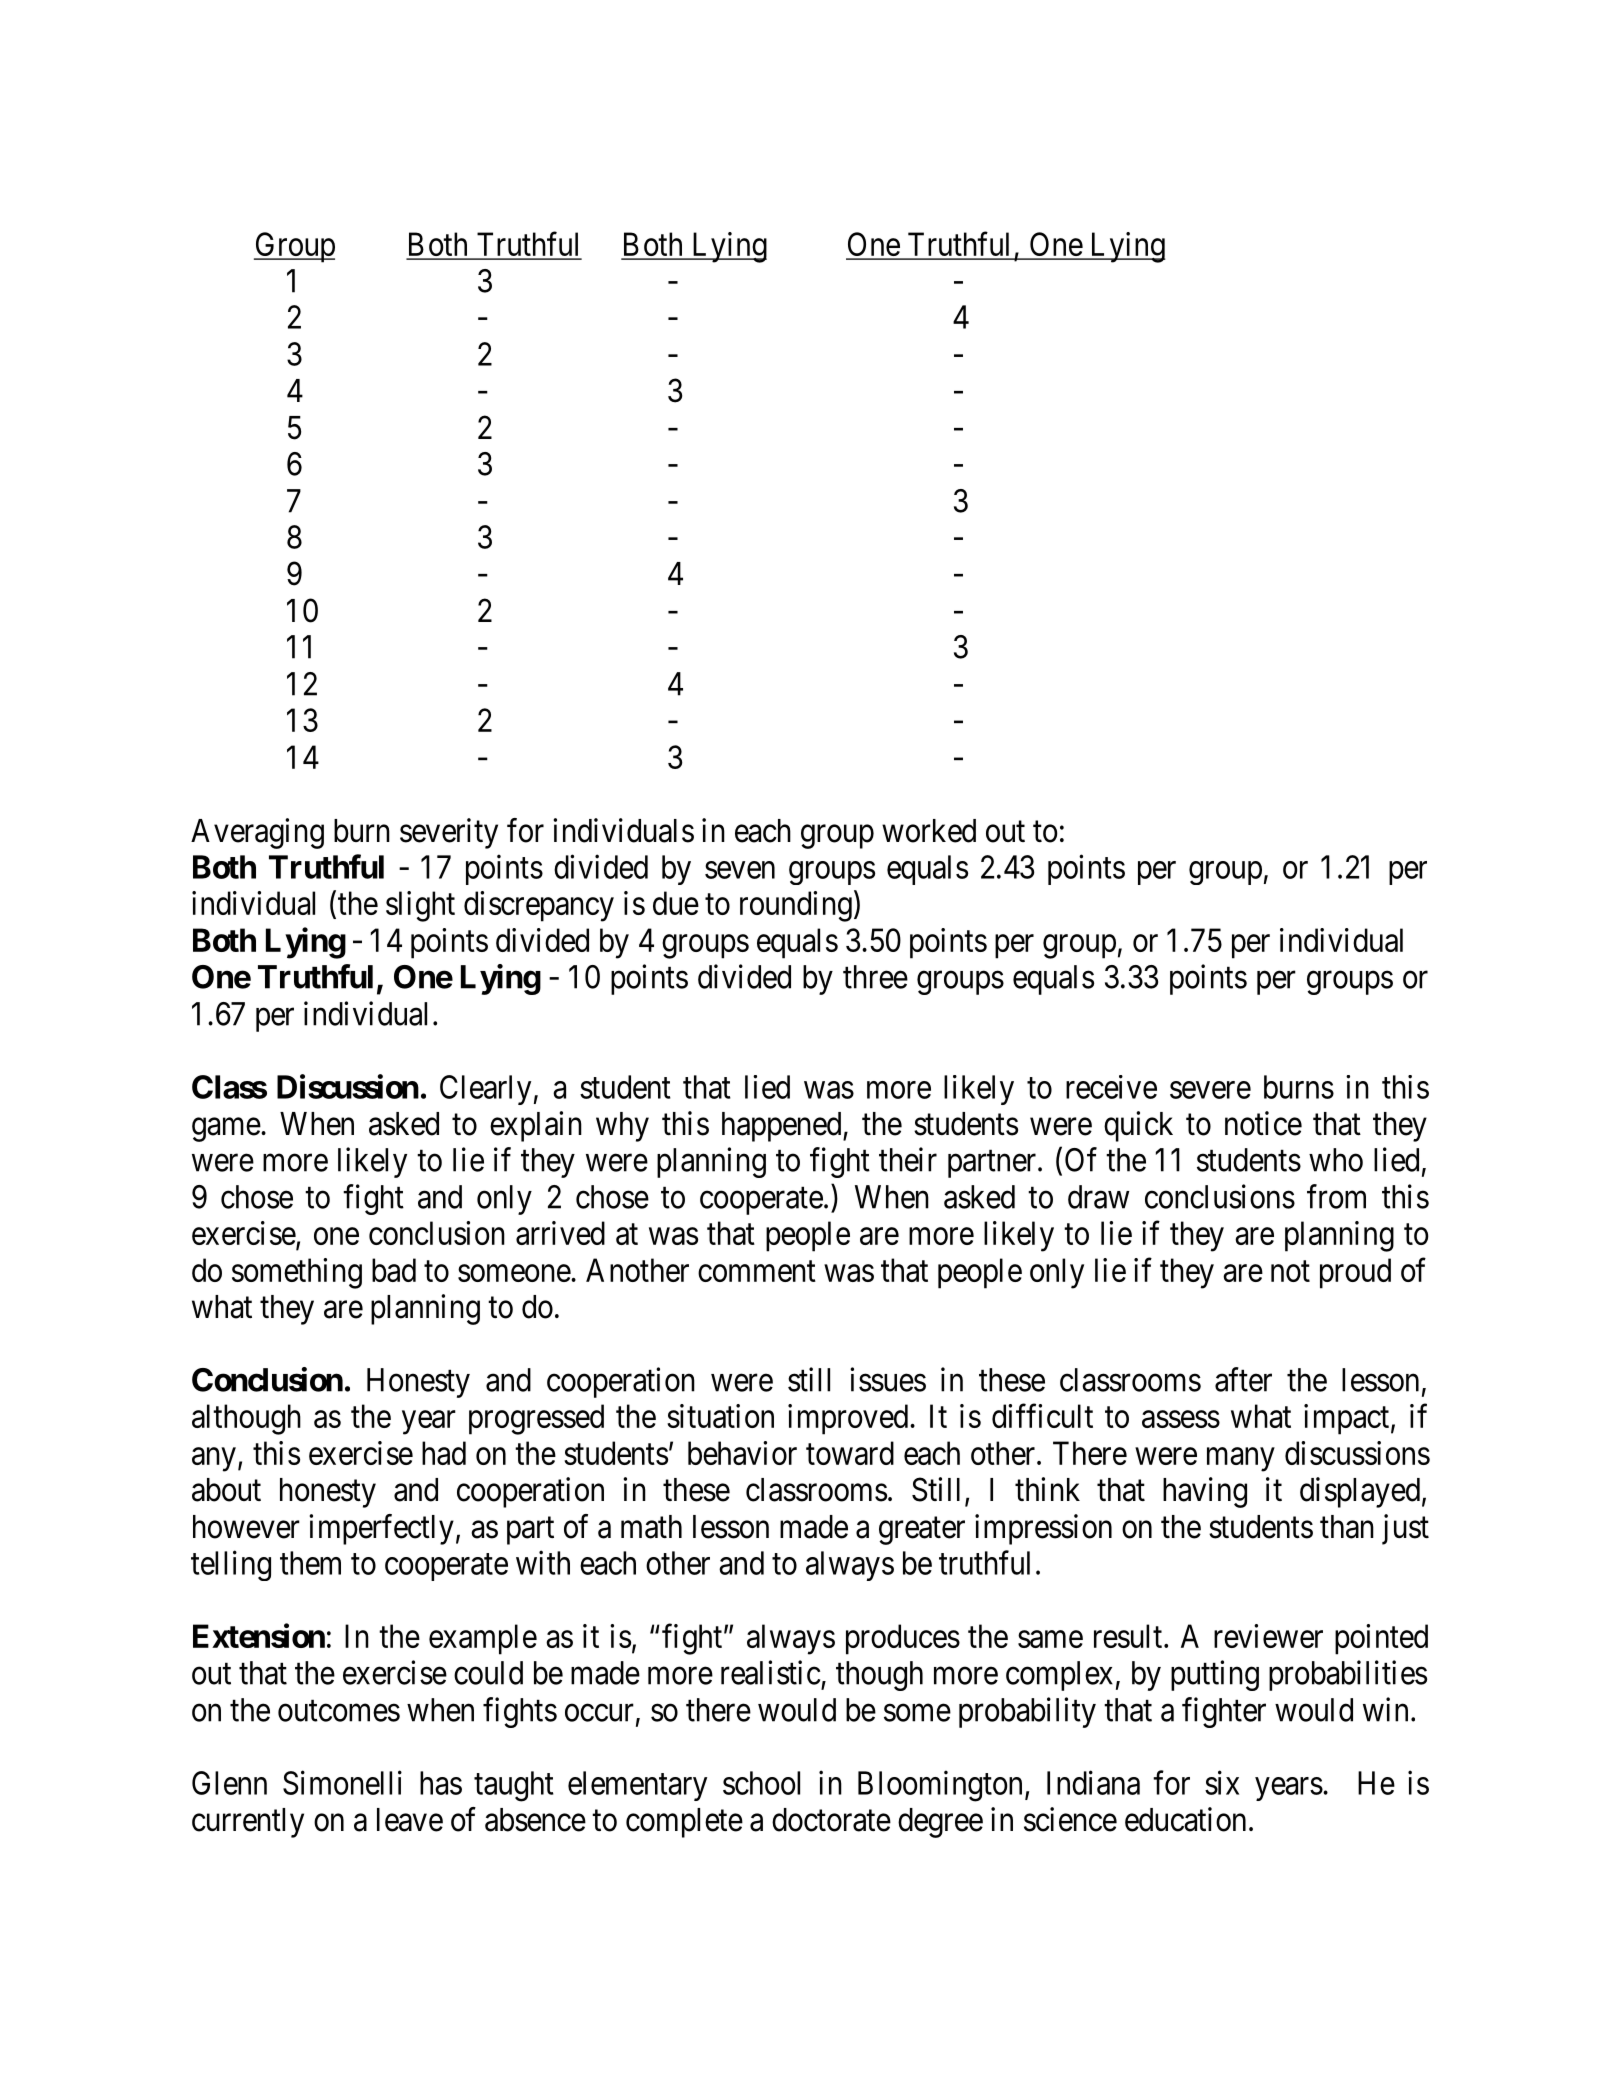 The height and width of the screenshot is (2094, 1618). What do you see at coordinates (757, 1271) in the screenshot?
I see `comment` at bounding box center [757, 1271].
